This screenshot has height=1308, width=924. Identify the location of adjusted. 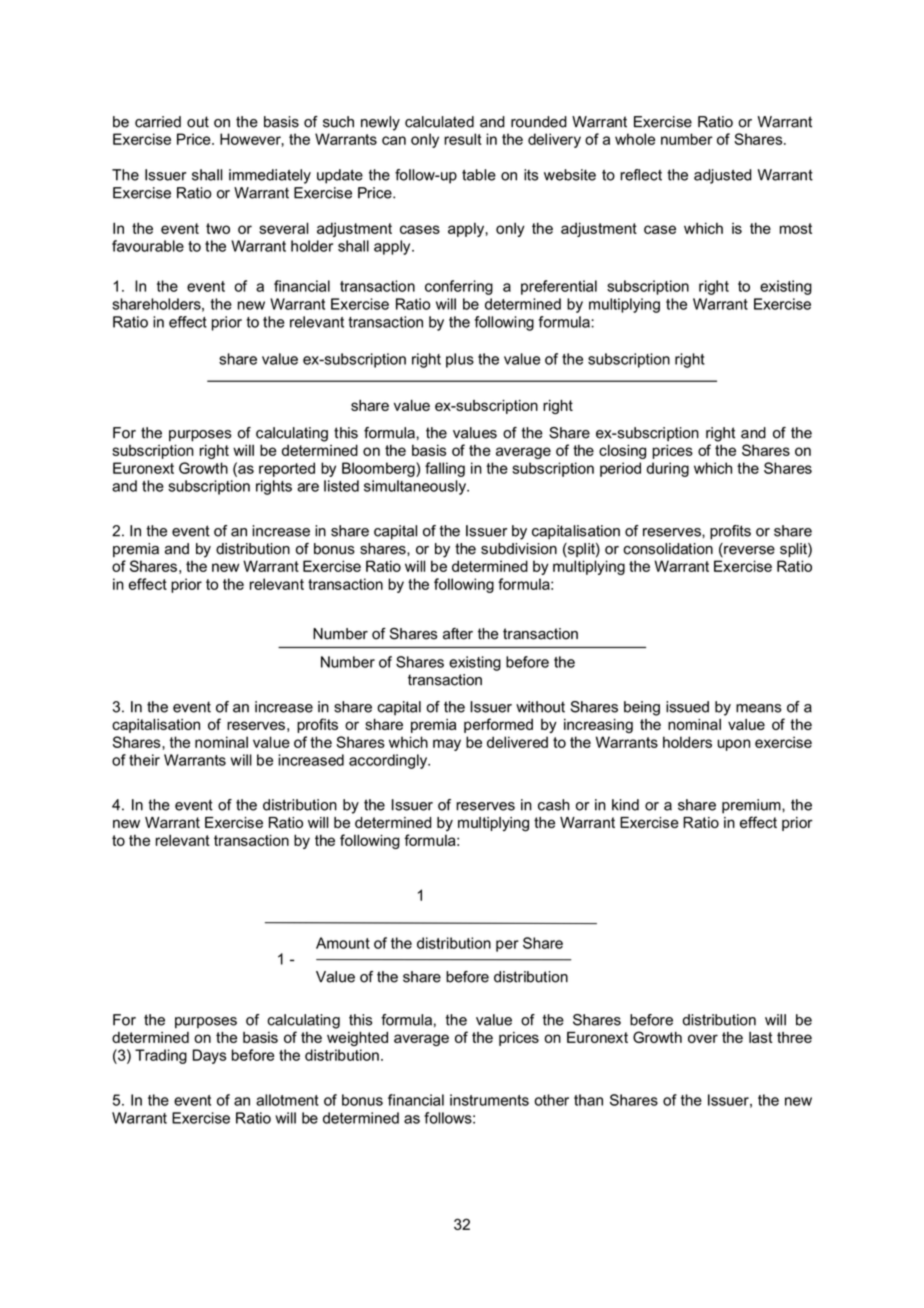
(722, 176).
